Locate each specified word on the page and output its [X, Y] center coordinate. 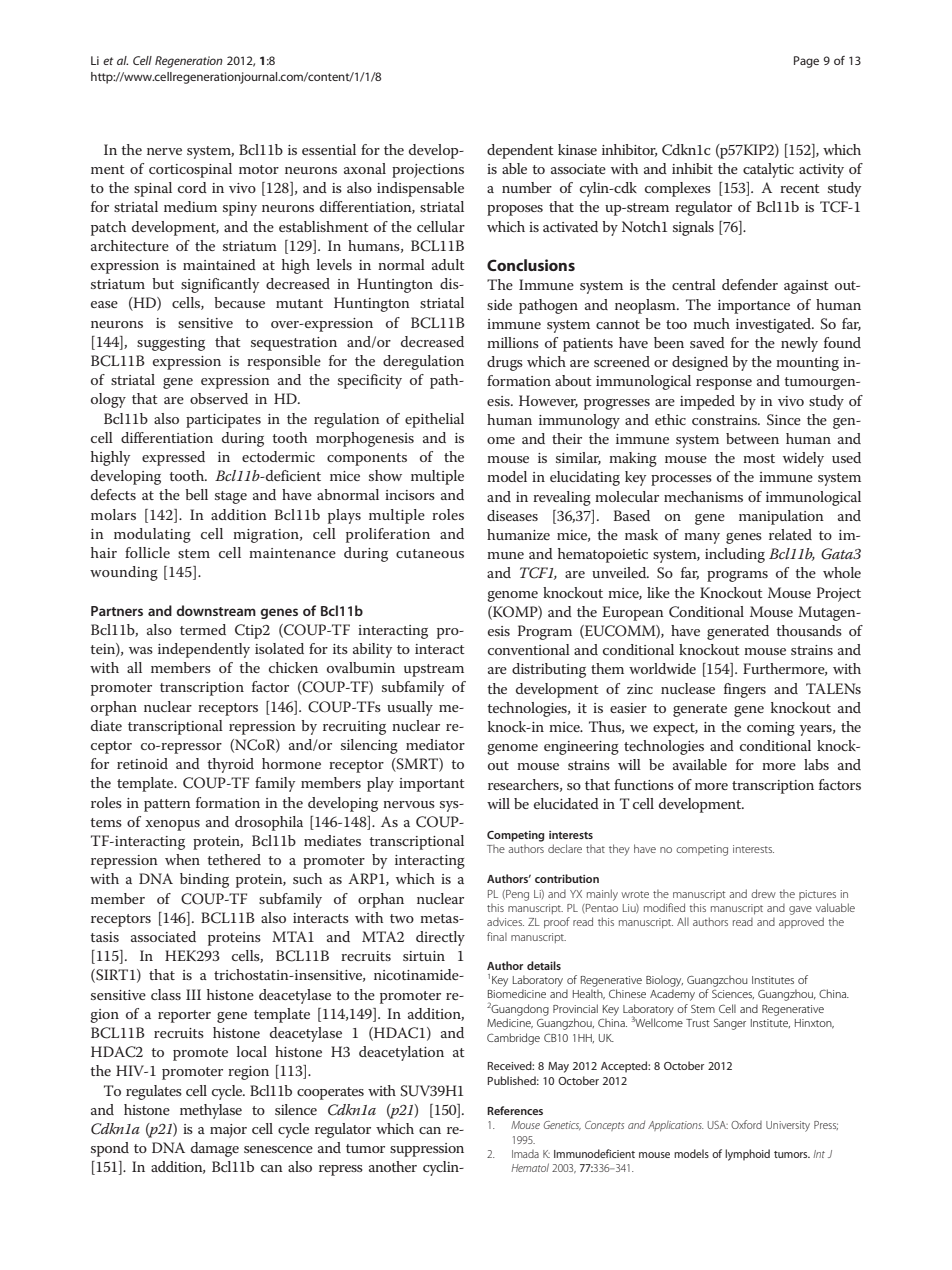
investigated [775, 325]
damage [215, 1149]
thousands [809, 630]
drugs [505, 363]
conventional [529, 649]
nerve [164, 151]
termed [203, 629]
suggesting [171, 344]
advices [505, 922]
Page [806, 62]
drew [763, 893]
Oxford [746, 1124]
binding [204, 880]
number [527, 187]
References [515, 1110]
